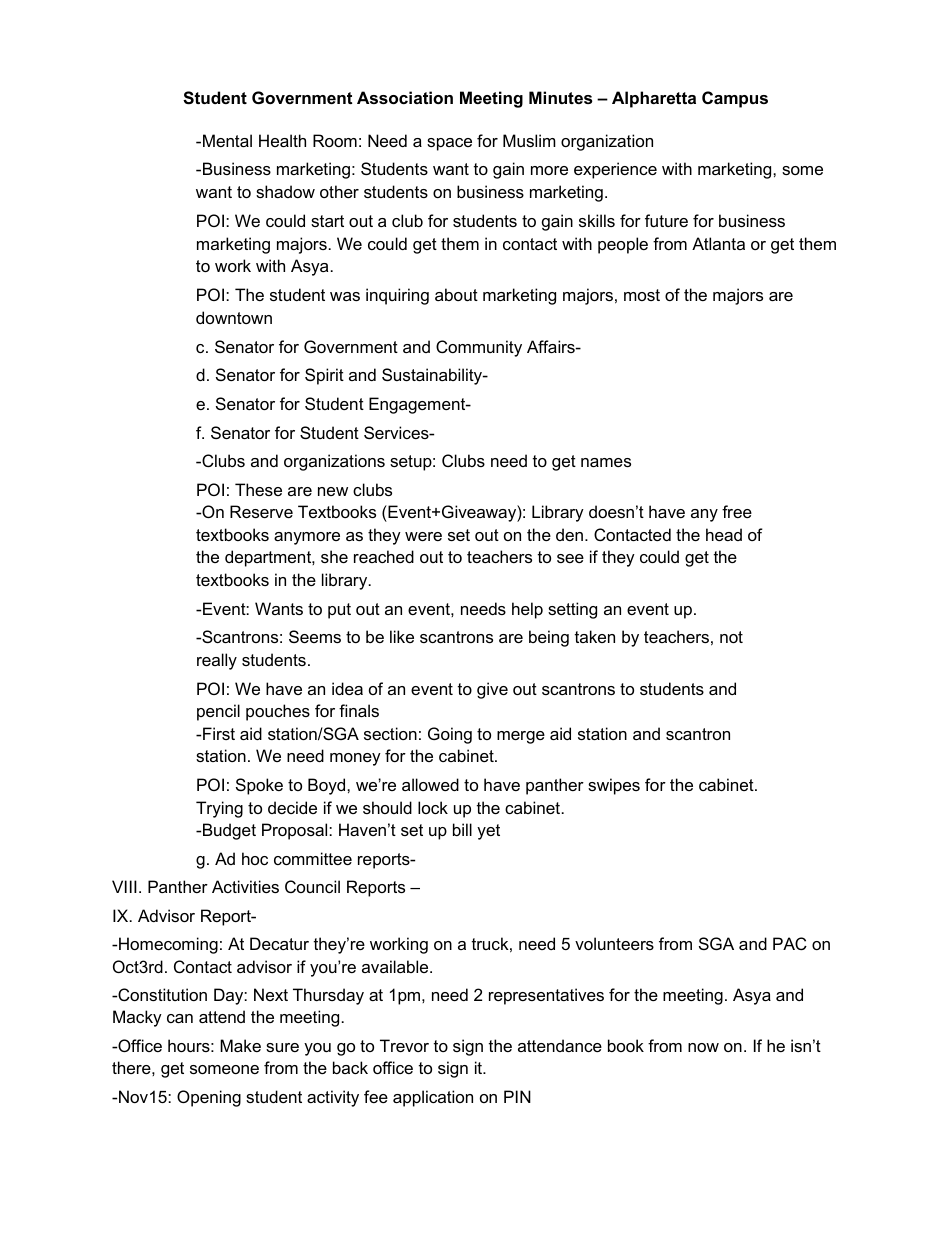  What do you see at coordinates (402, 636) in the screenshot?
I see `like` at bounding box center [402, 636].
